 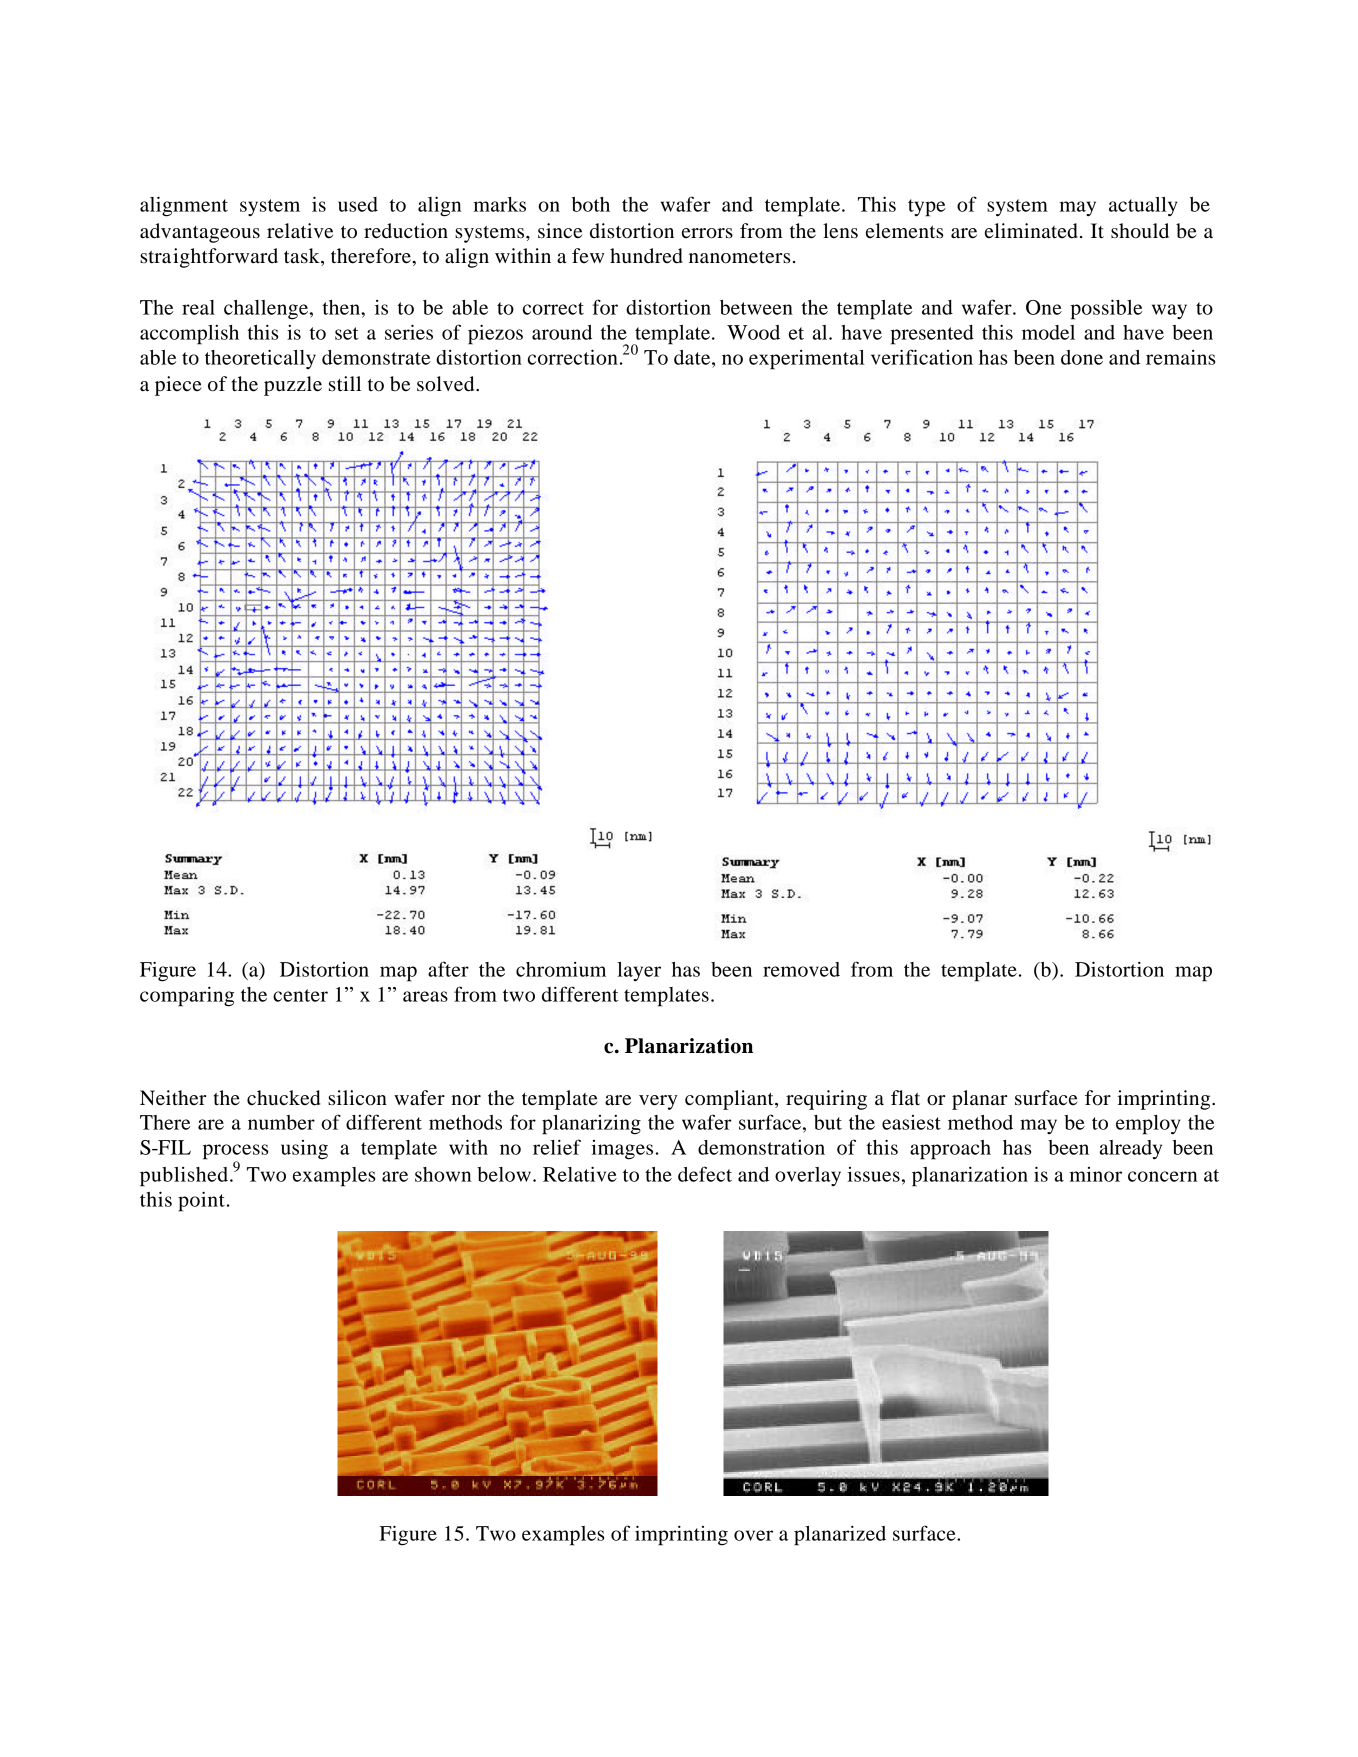 What do you see at coordinates (705, 1174) in the page?
I see `defect` at bounding box center [705, 1174].
